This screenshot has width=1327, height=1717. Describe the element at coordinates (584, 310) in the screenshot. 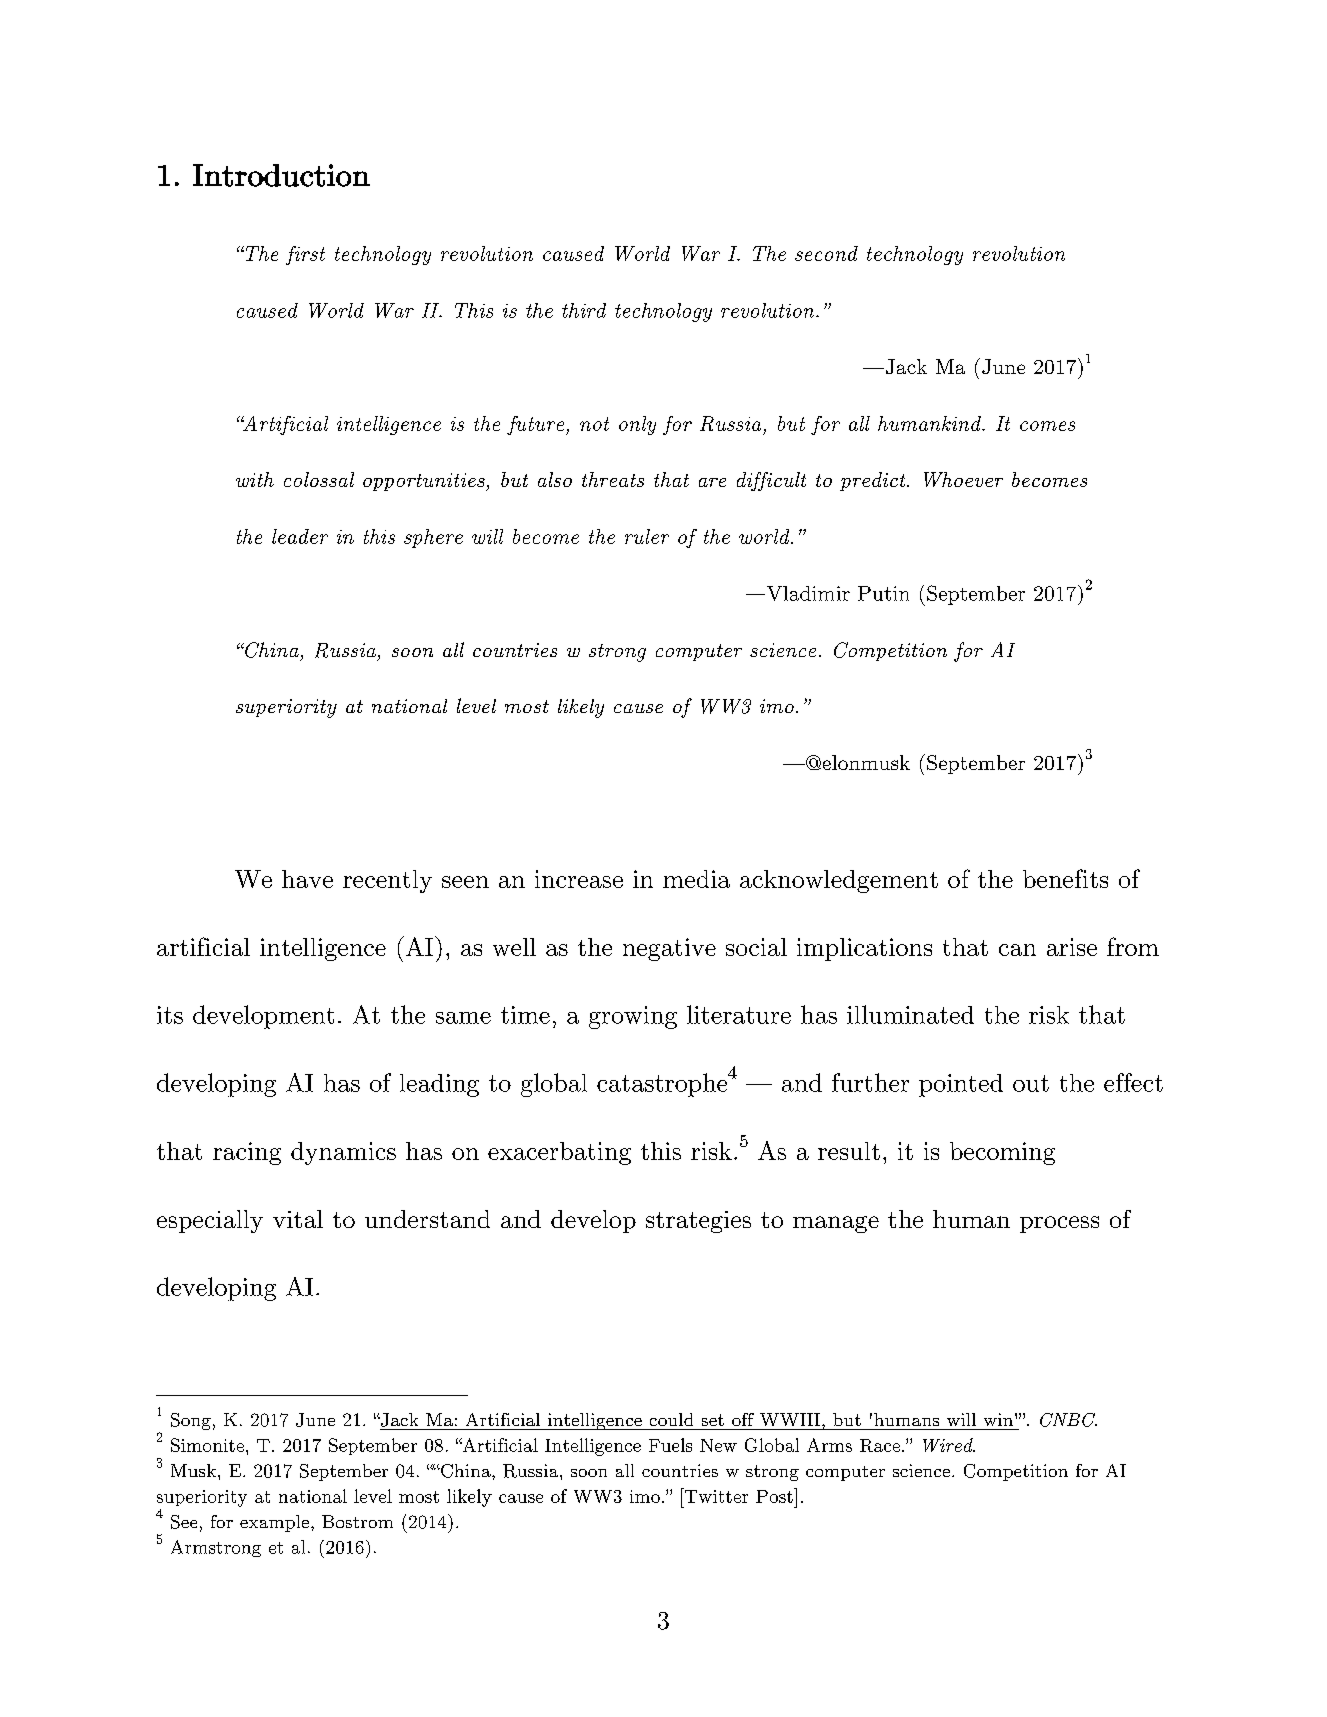

I see `third` at that location.
